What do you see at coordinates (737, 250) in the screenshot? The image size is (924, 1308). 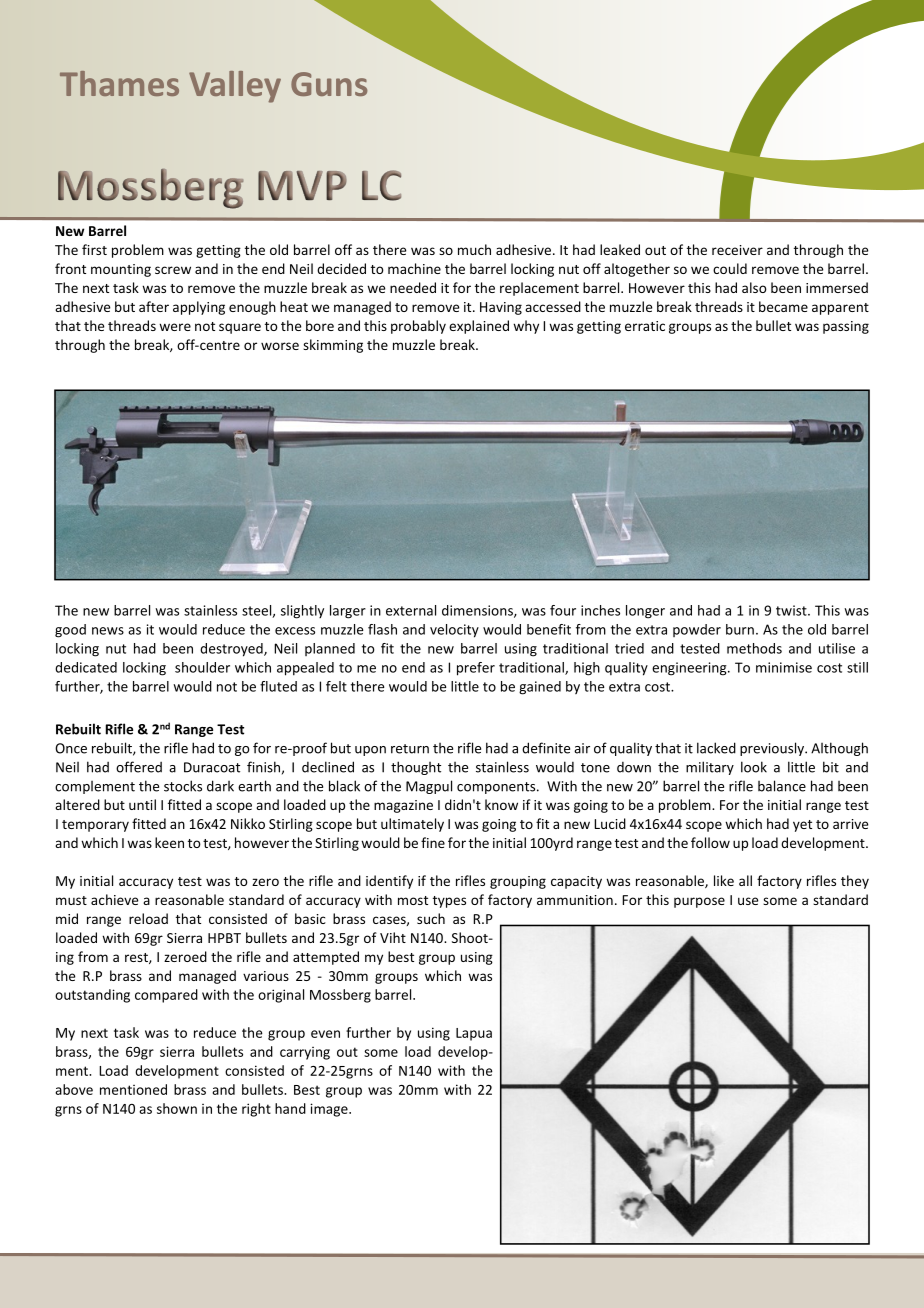 I see `receiver` at bounding box center [737, 250].
